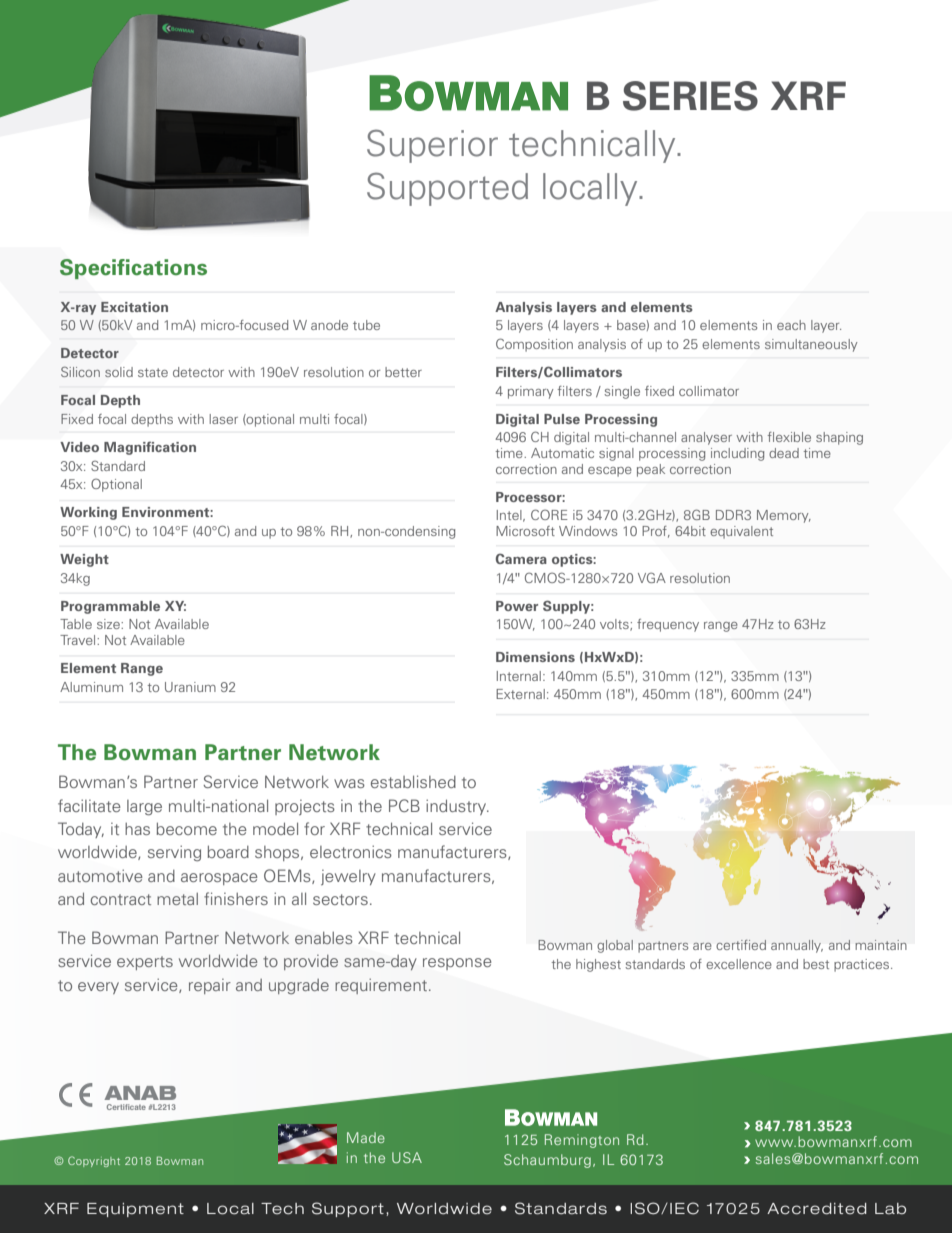 The image size is (952, 1233). Describe the element at coordinates (547, 1161) in the screenshot. I see `Schaumburg` at that location.
